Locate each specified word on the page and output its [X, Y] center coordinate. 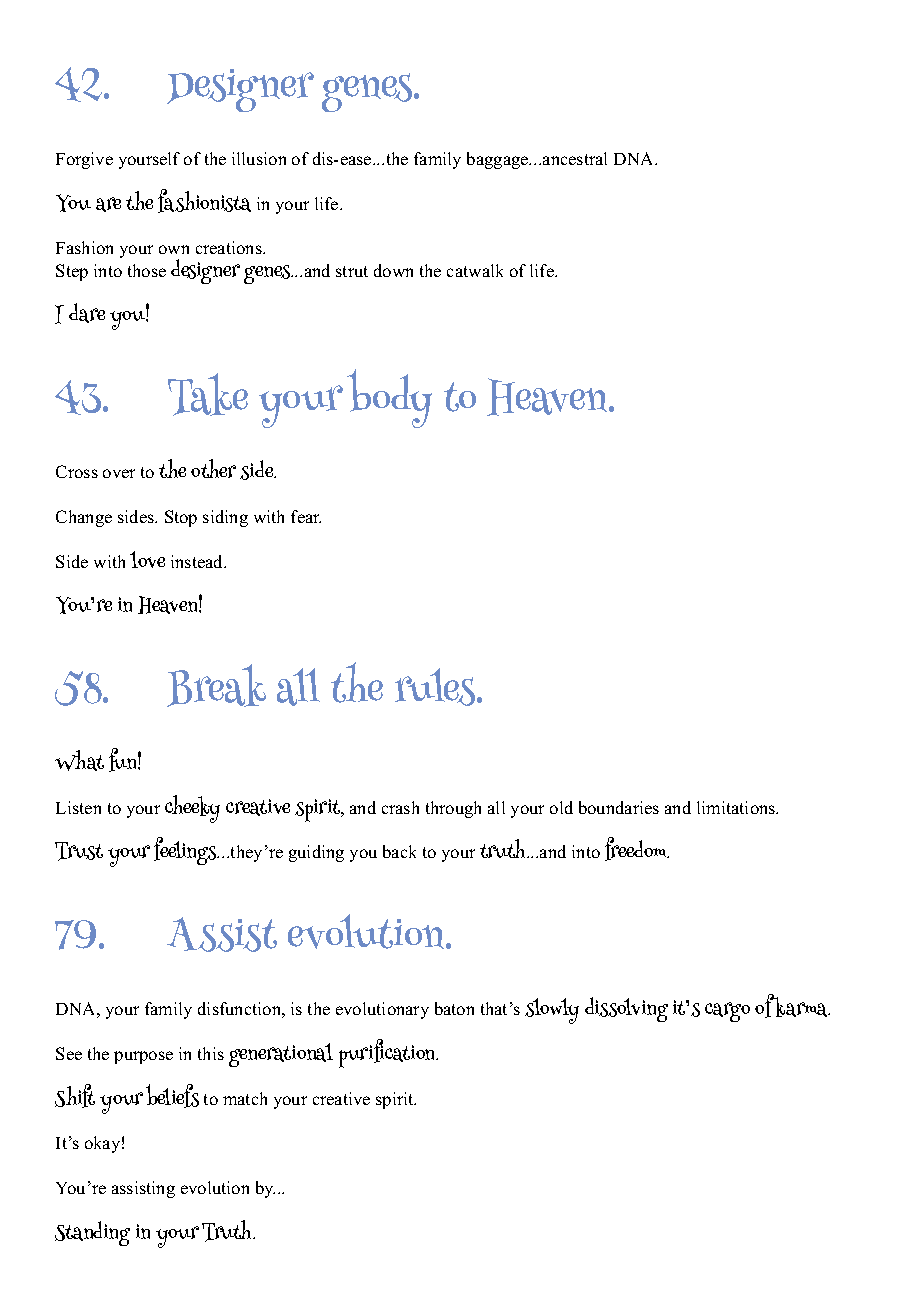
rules [436, 687]
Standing [92, 1233]
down [393, 270]
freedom [637, 849]
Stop [181, 518]
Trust [79, 851]
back [399, 851]
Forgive [84, 160]
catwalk [475, 270]
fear [306, 516]
